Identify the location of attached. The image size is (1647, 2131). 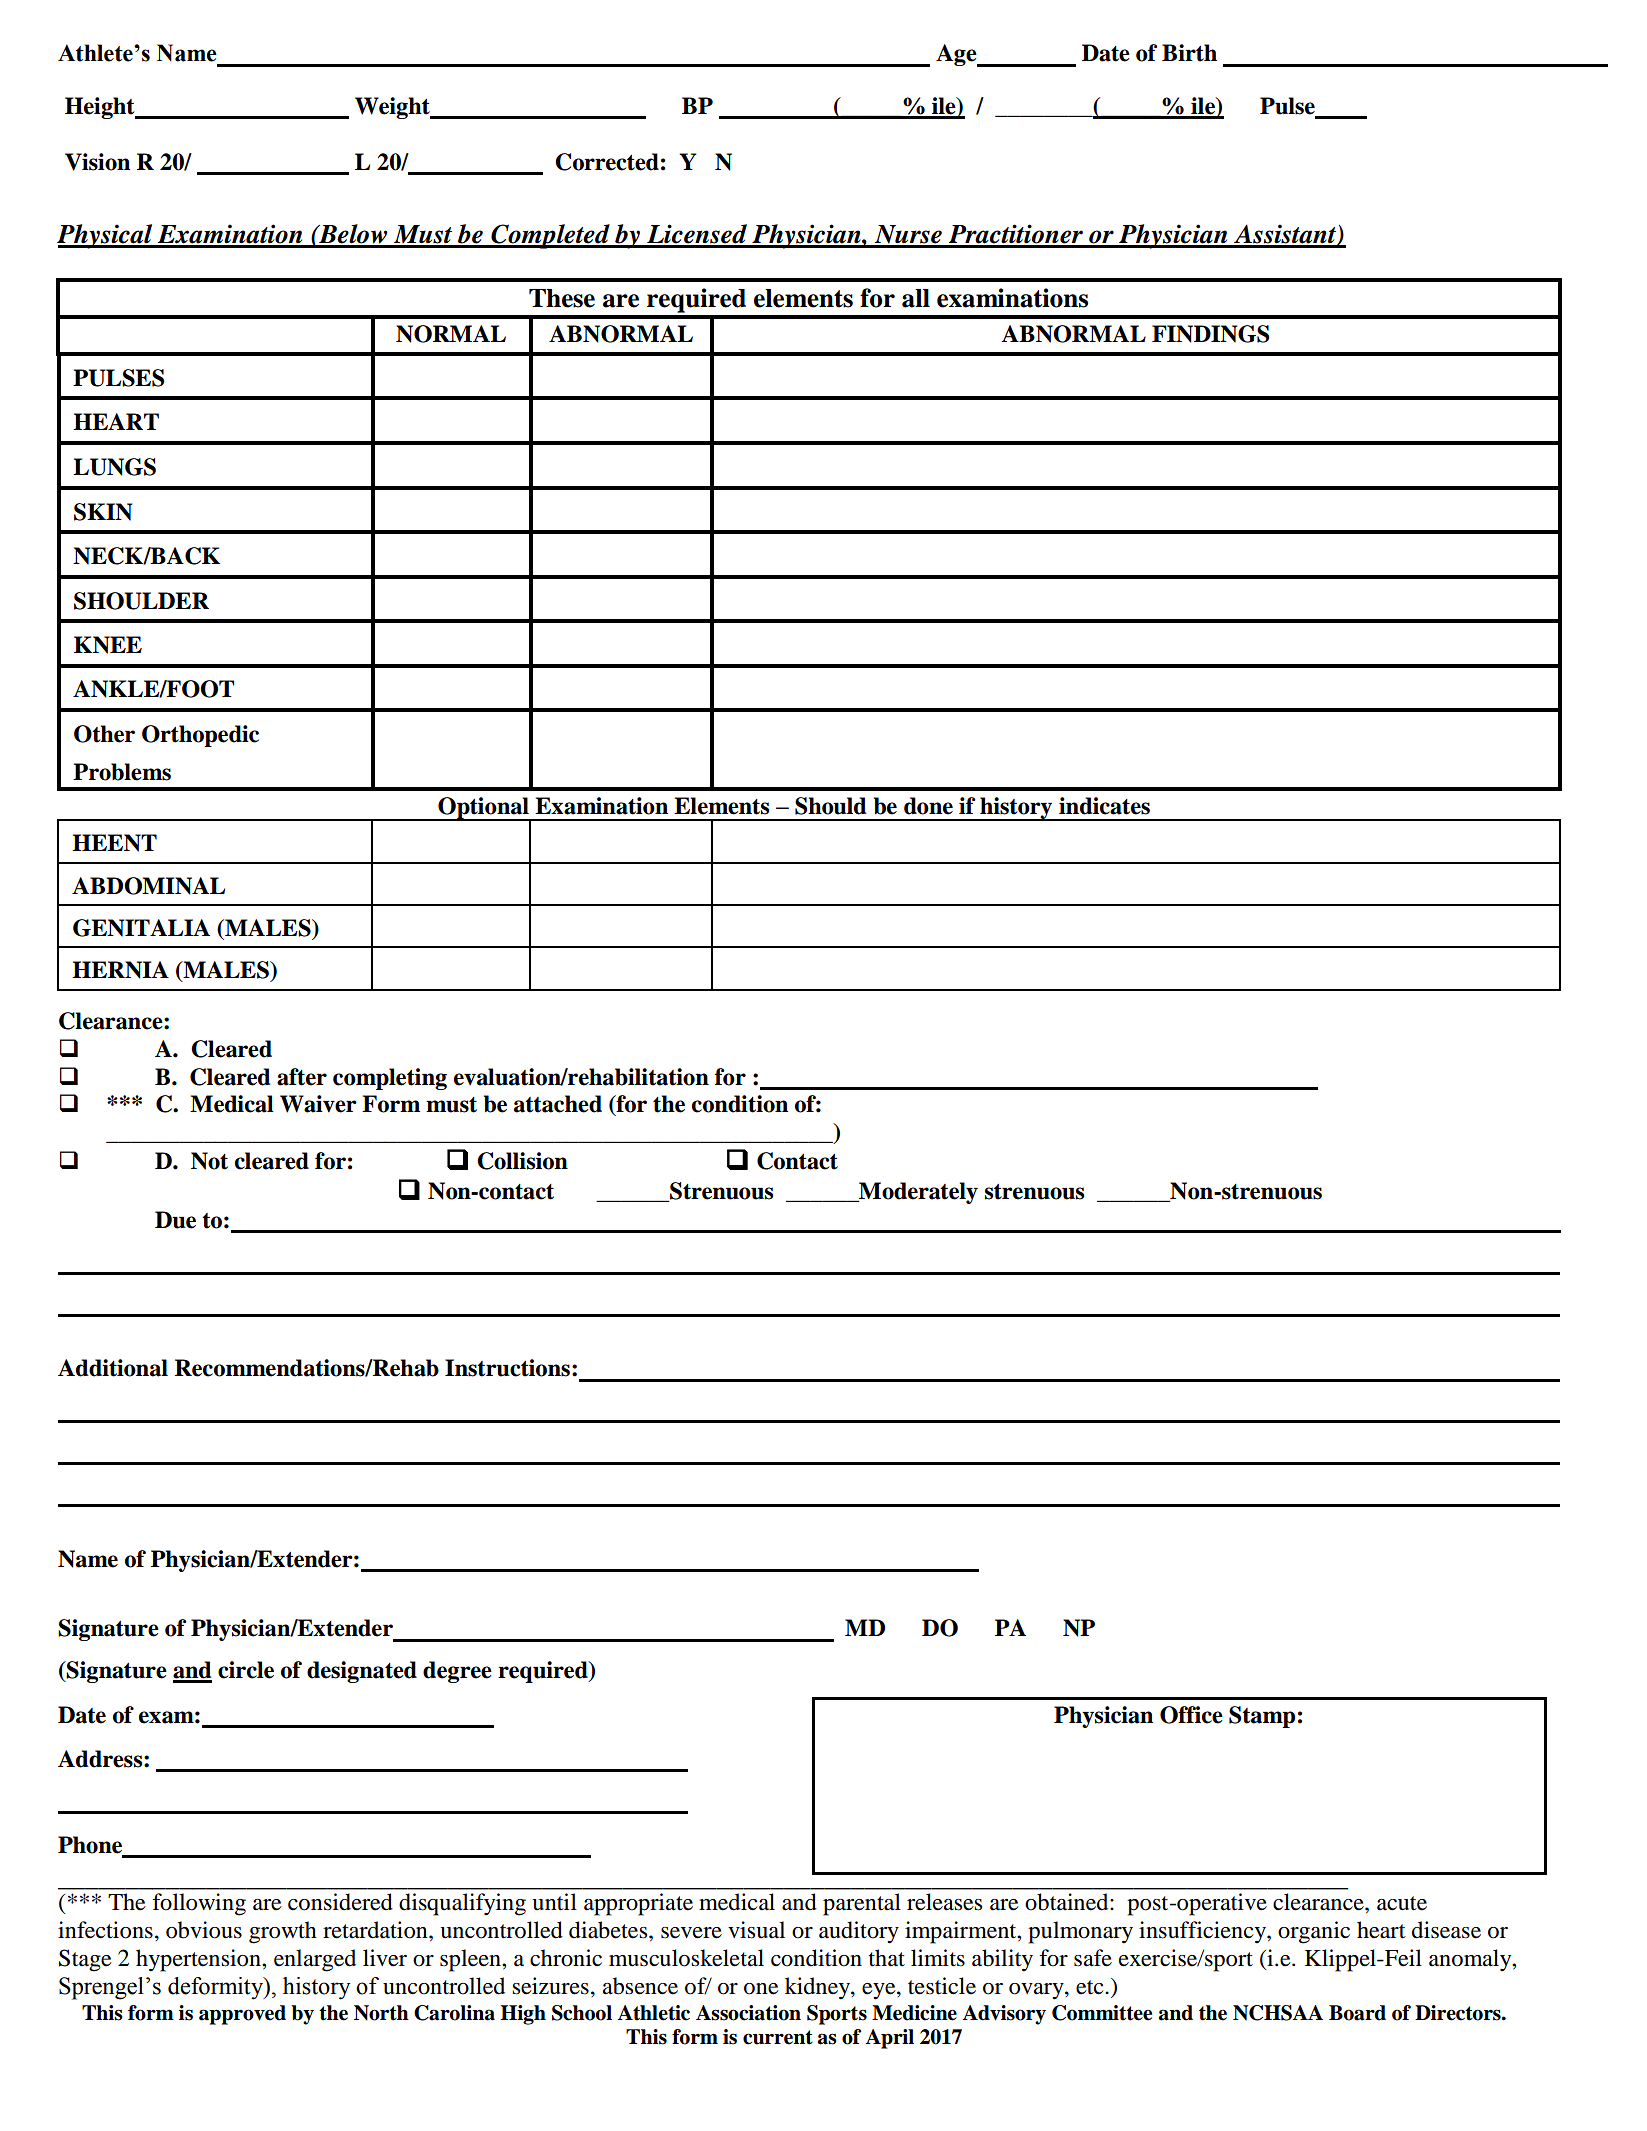
(558, 1104).
